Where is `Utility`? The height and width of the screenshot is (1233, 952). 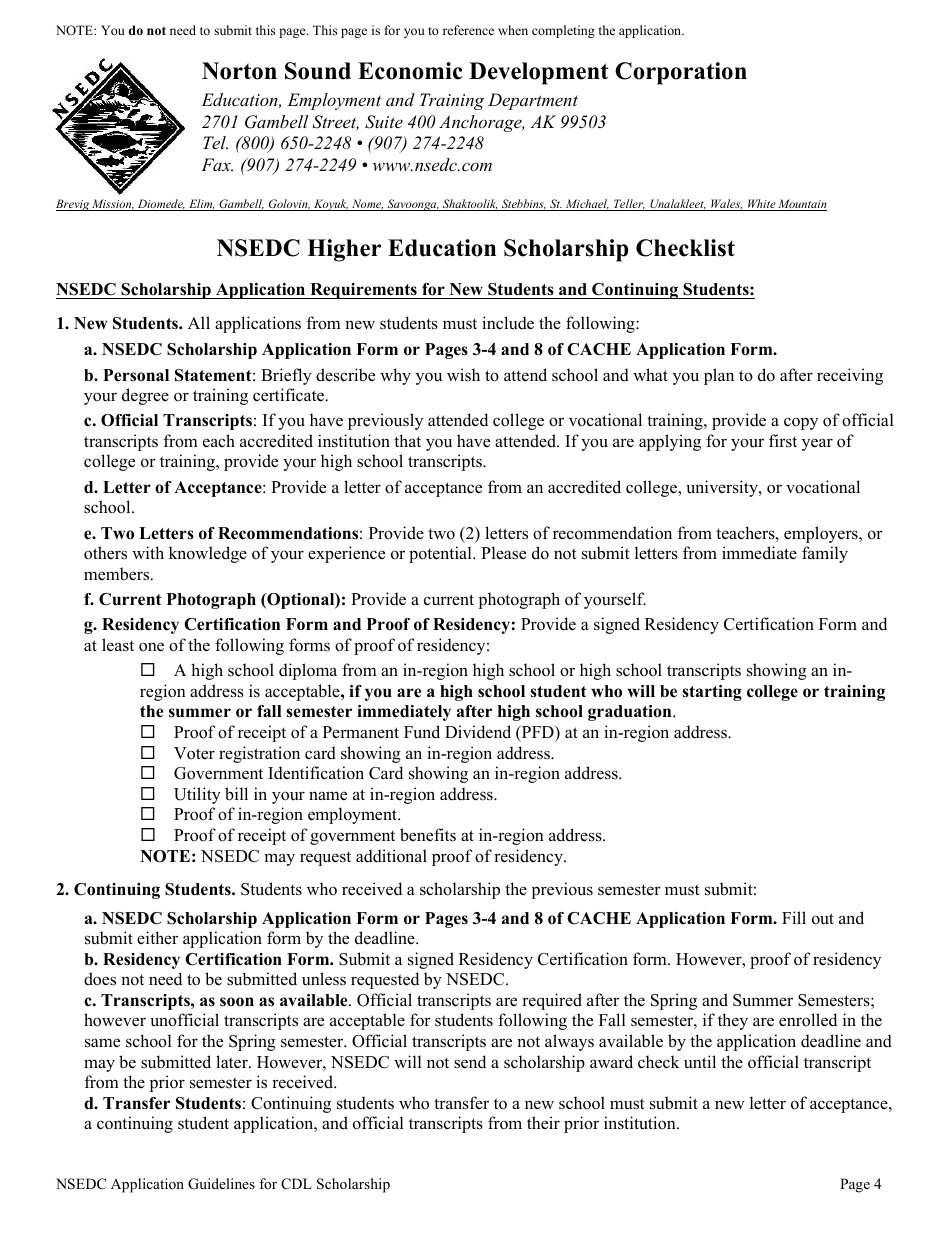
Utility is located at coordinates (197, 795).
